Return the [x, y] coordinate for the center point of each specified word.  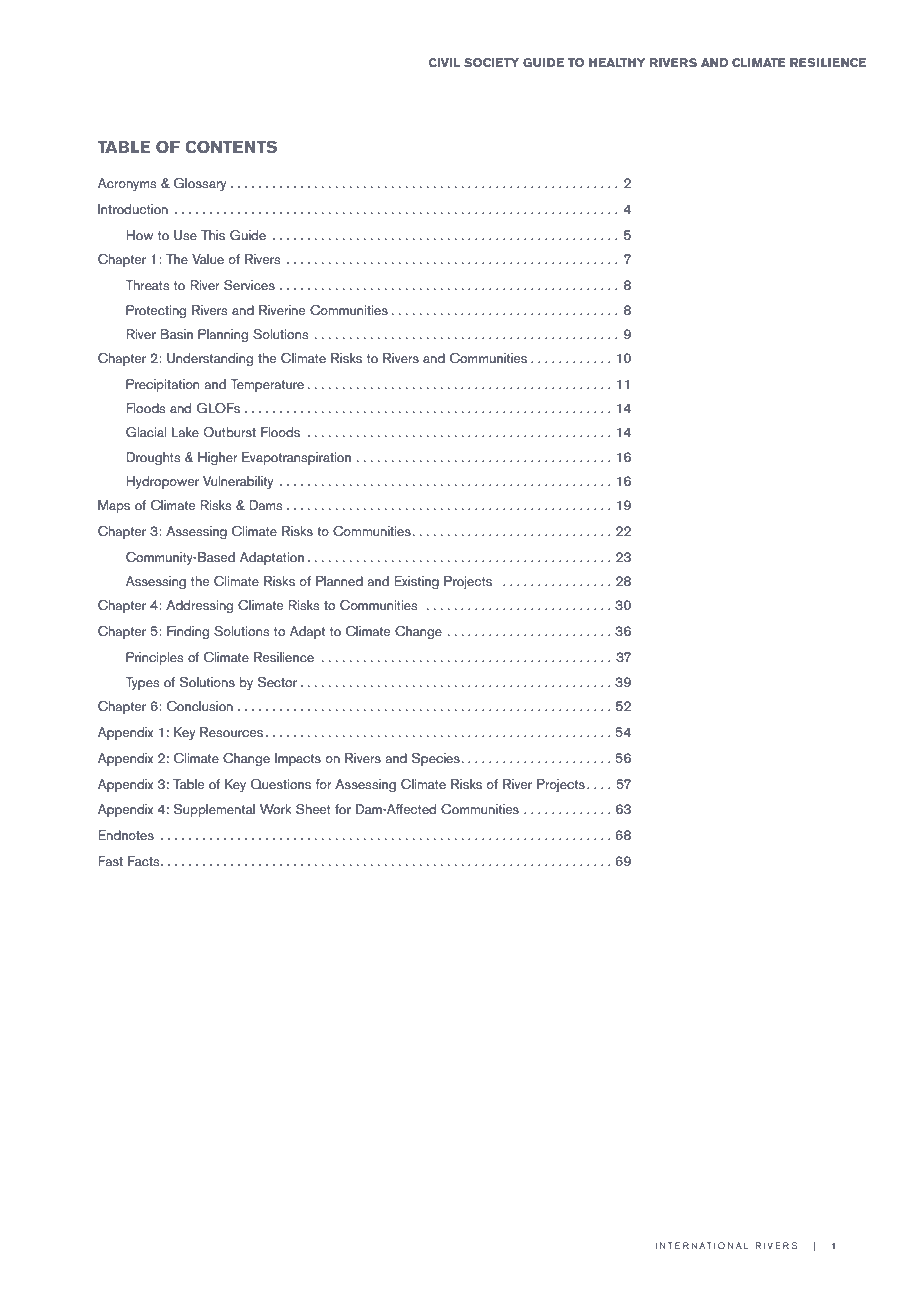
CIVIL [444, 62]
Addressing [199, 606]
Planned [339, 581]
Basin [176, 334]
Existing [416, 582]
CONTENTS [231, 147]
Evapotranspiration [296, 458]
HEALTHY [617, 62]
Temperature [267, 385]
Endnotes [126, 835]
